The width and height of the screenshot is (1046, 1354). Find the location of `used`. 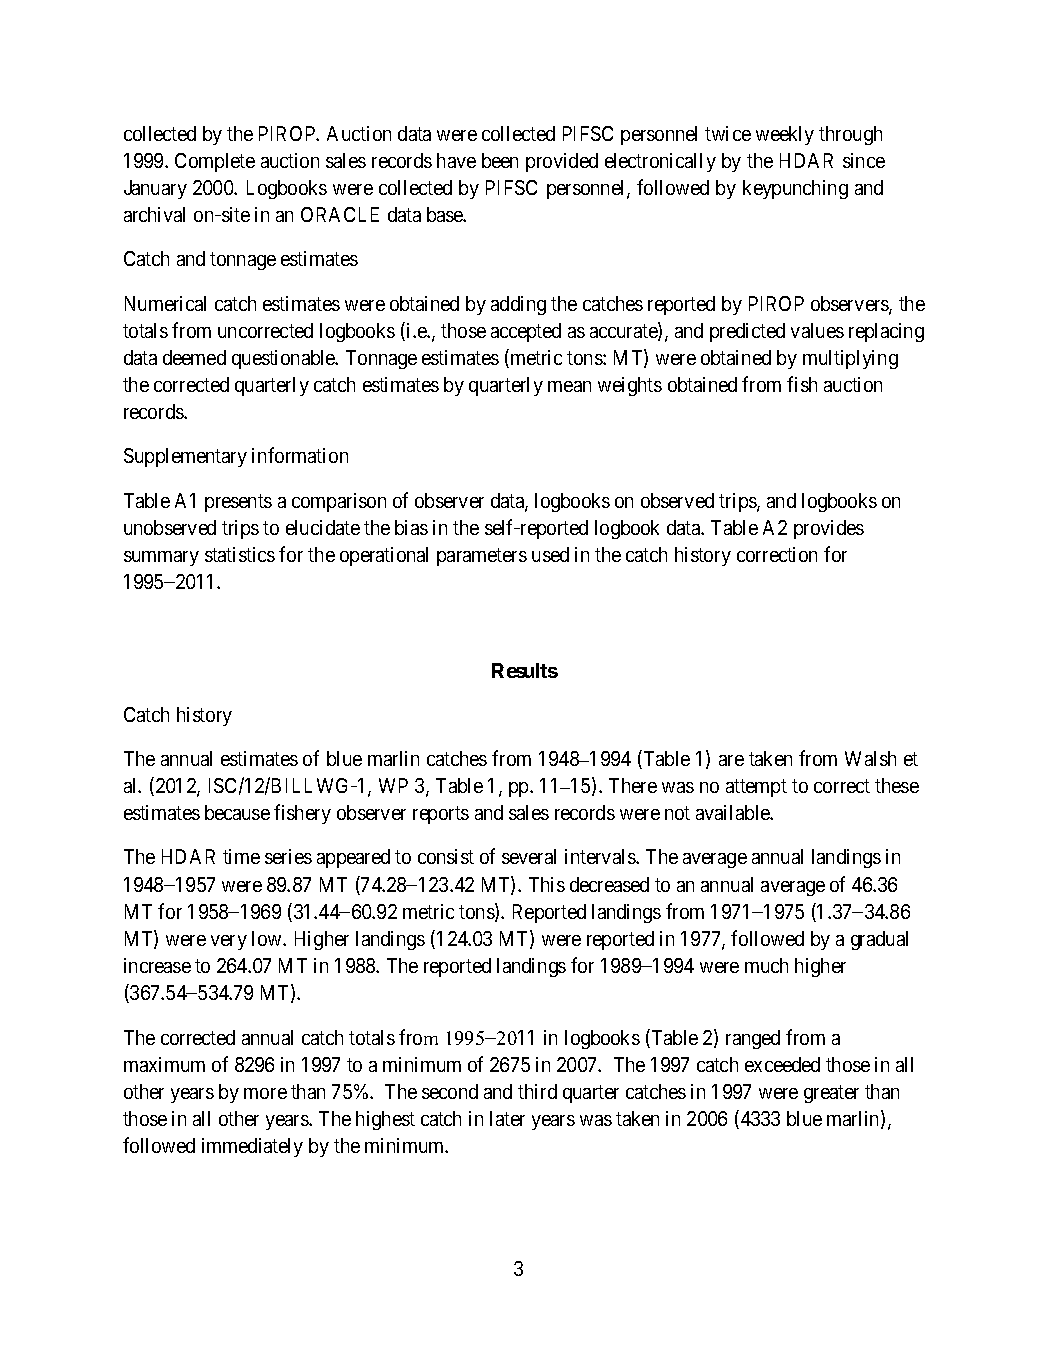

used is located at coordinates (550, 554).
